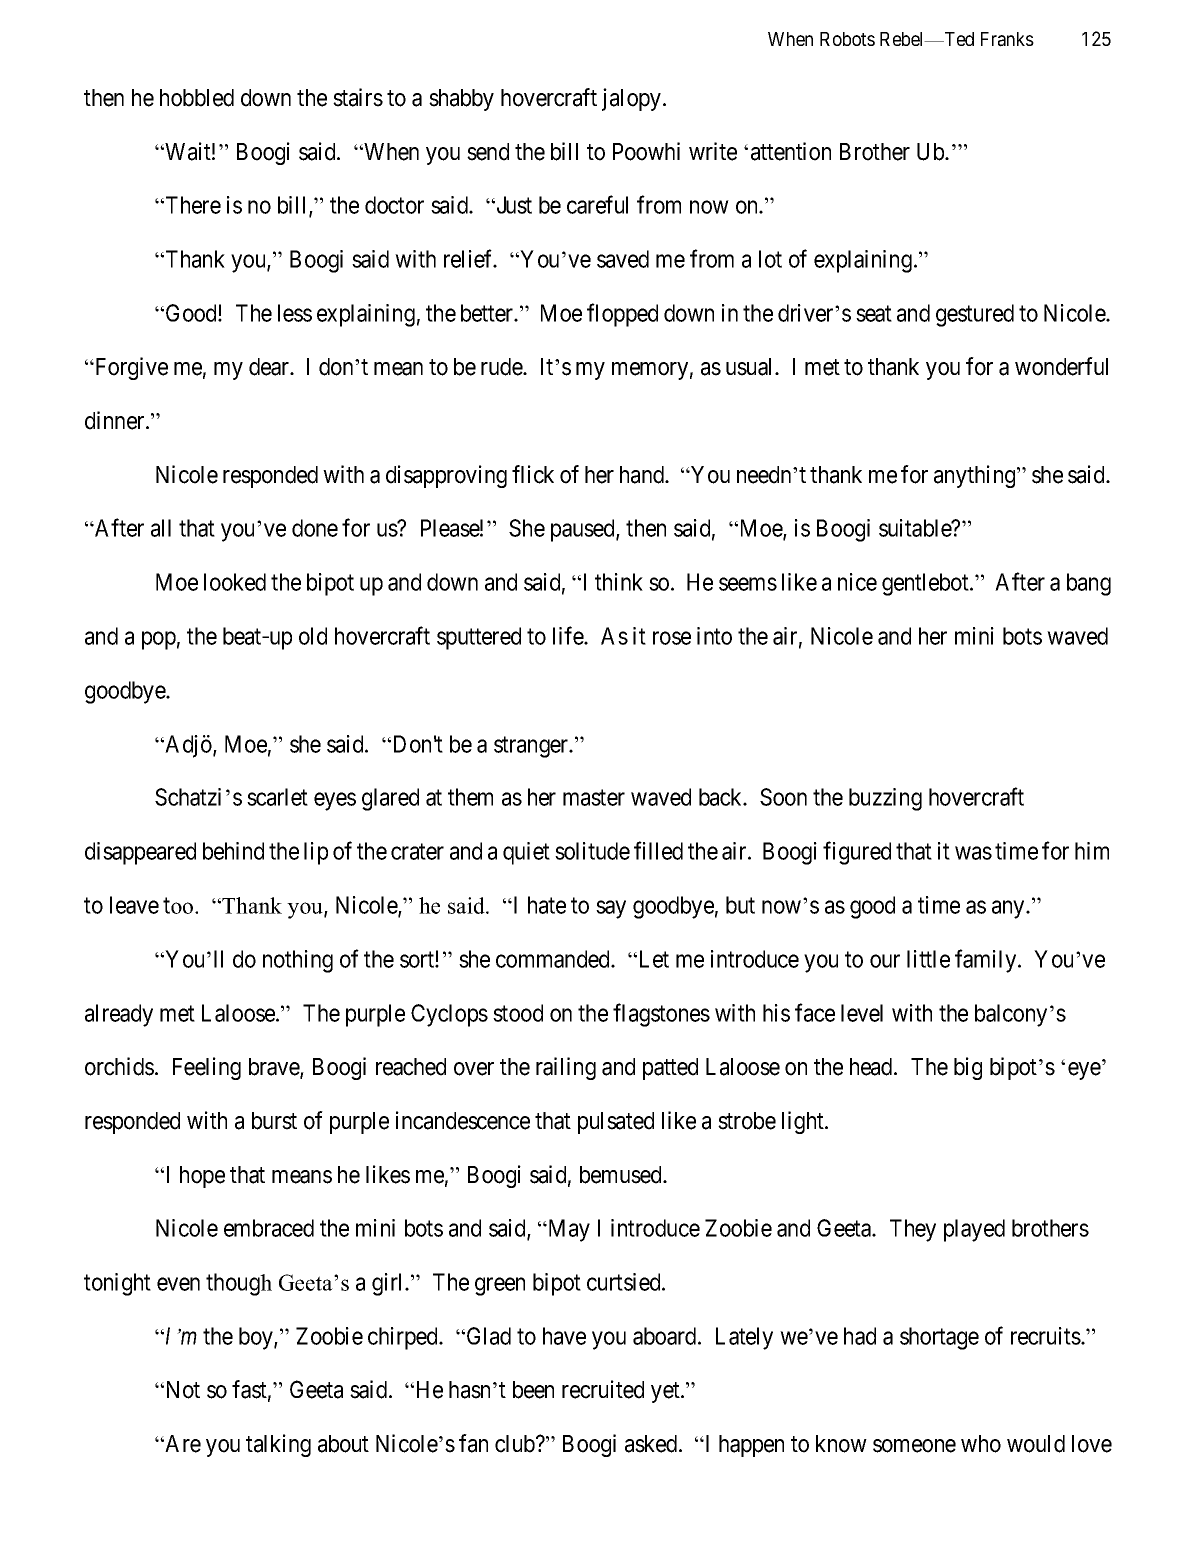  I want to click on Franks, so click(1007, 39).
